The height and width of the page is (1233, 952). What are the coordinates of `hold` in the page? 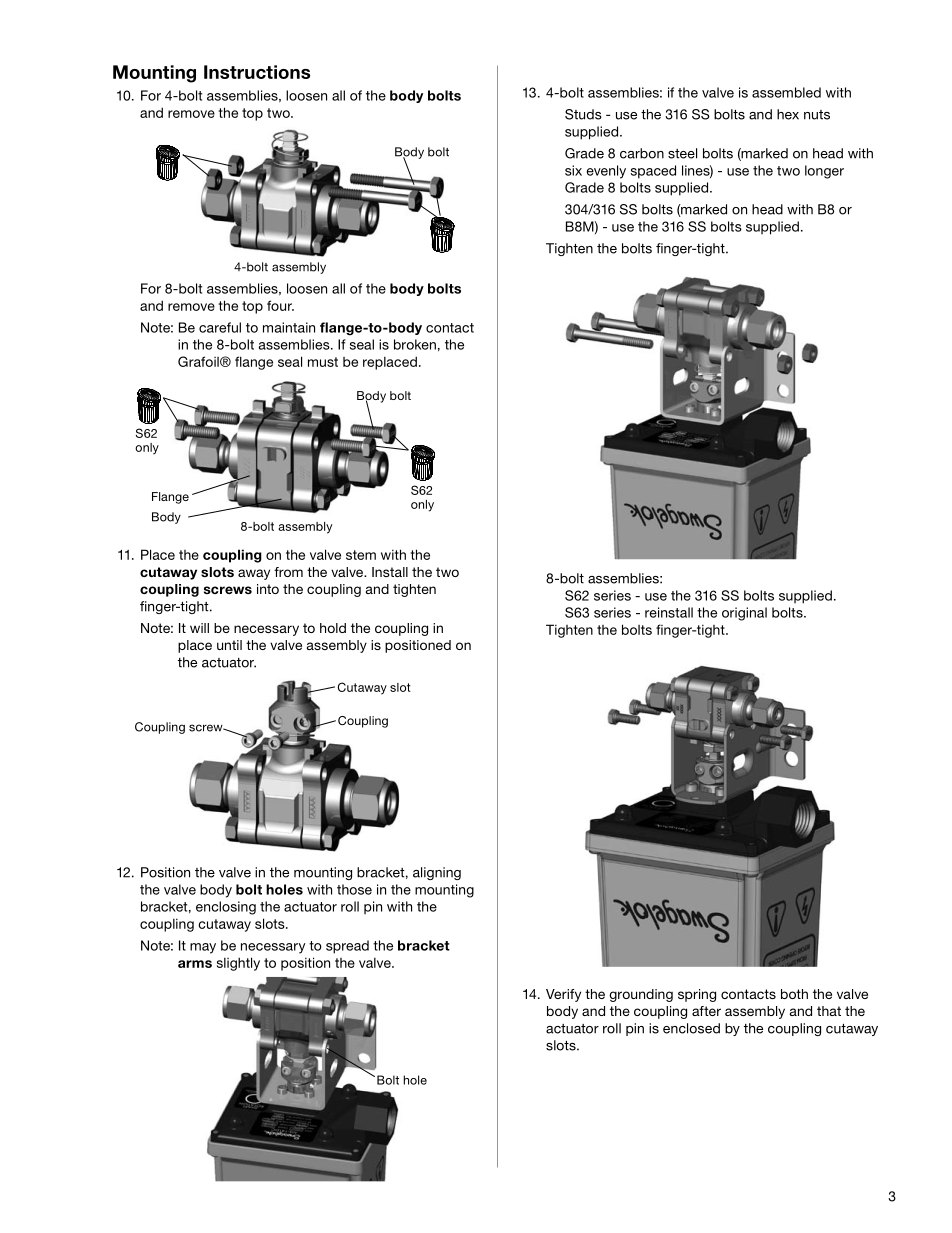 It's located at (333, 628).
